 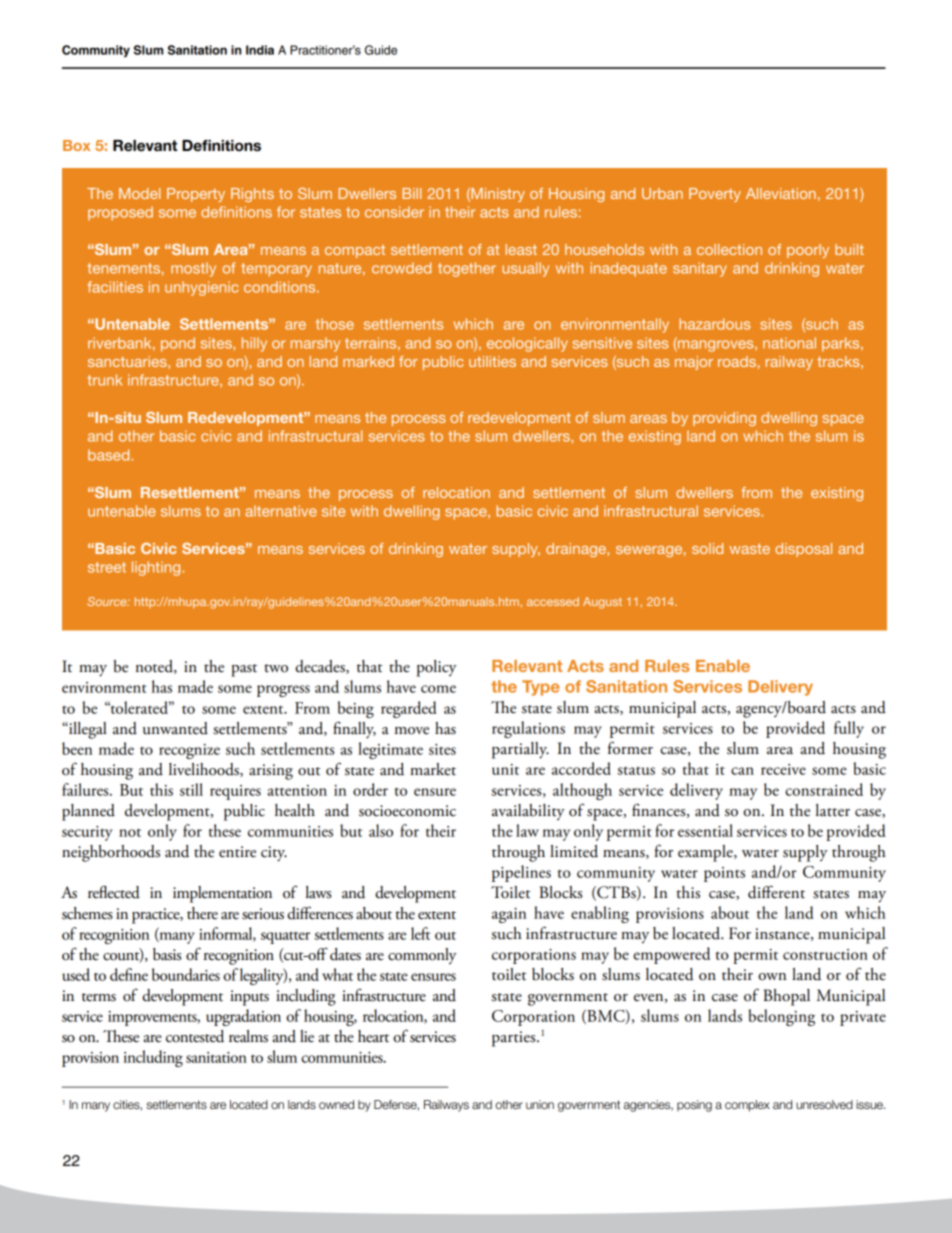 I want to click on utilities, so click(x=492, y=361).
